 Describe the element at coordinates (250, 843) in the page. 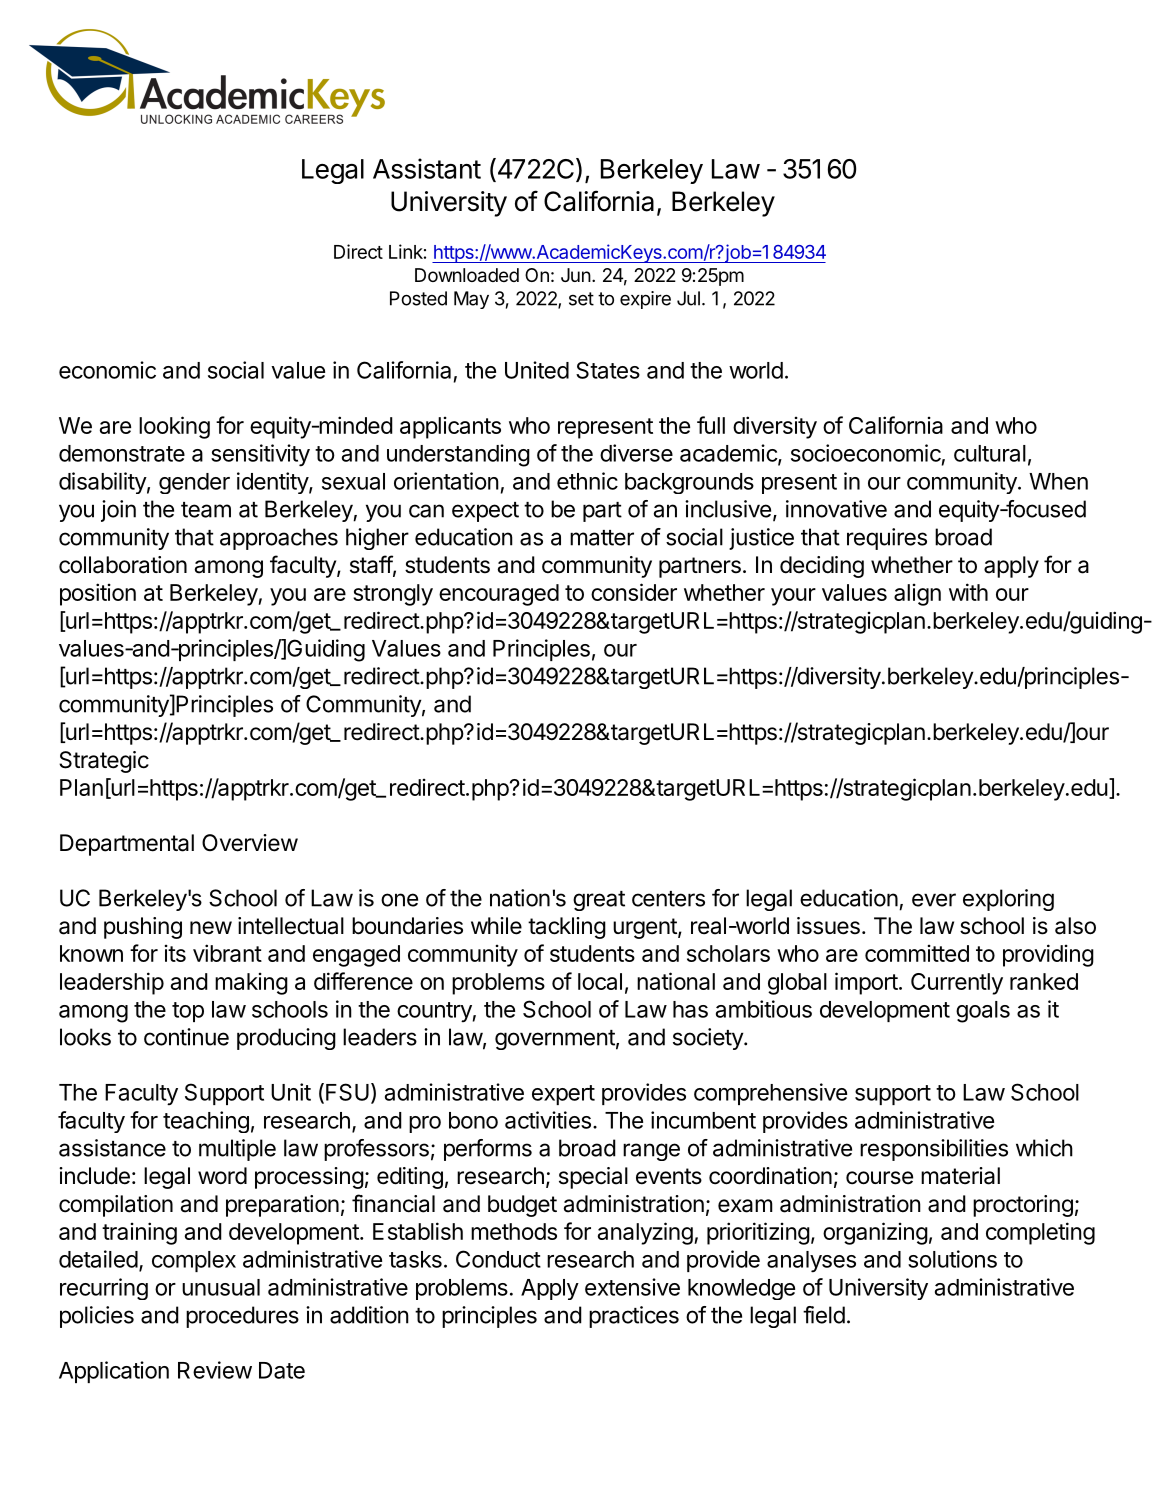

I see `Overview` at that location.
